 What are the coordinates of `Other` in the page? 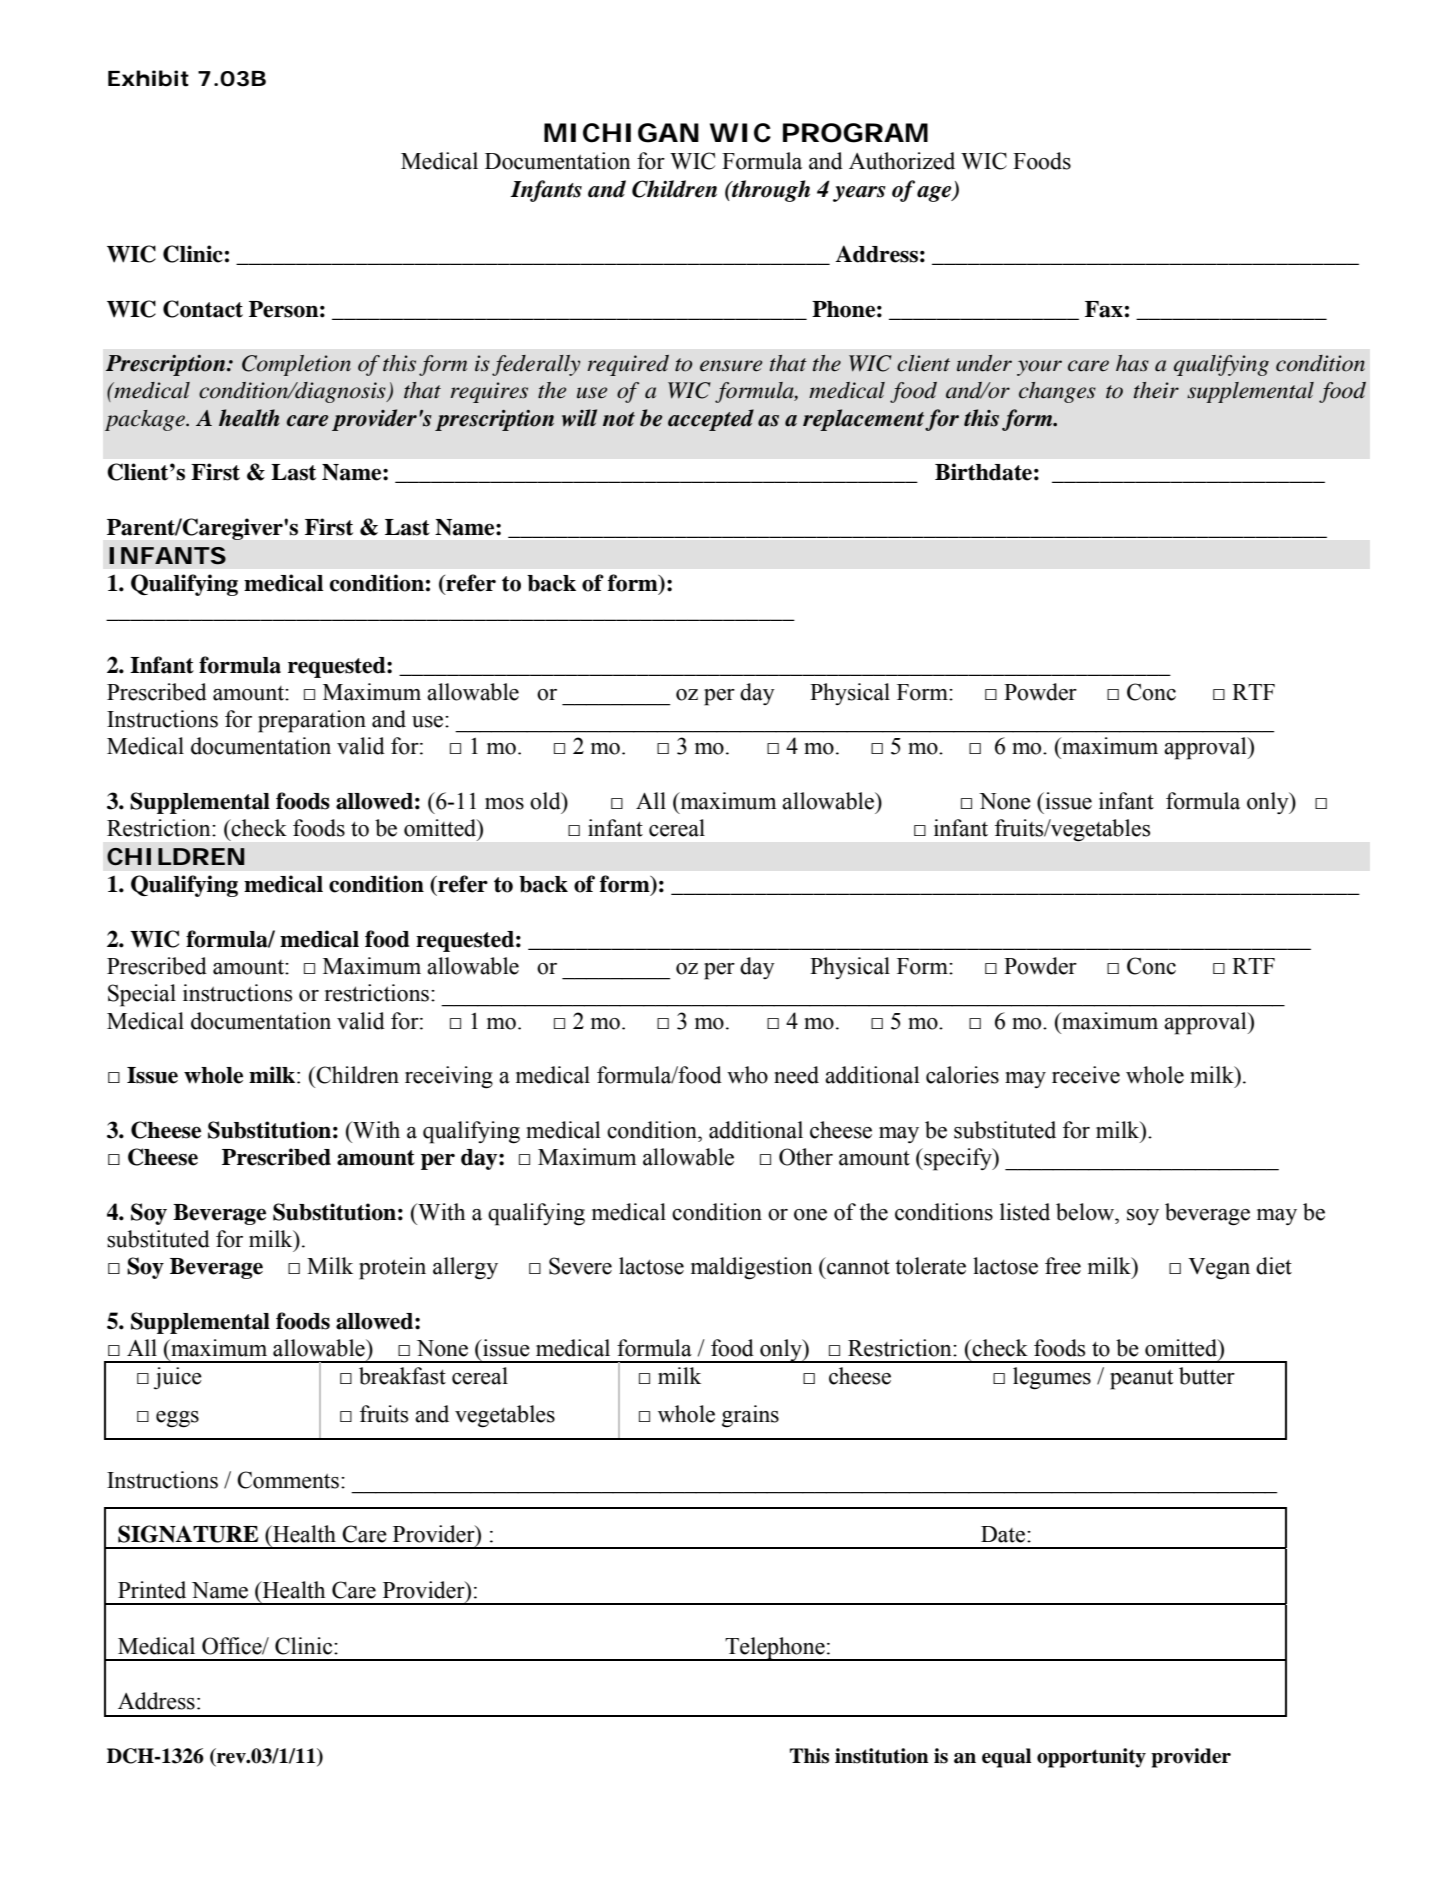 It's located at (806, 1157).
